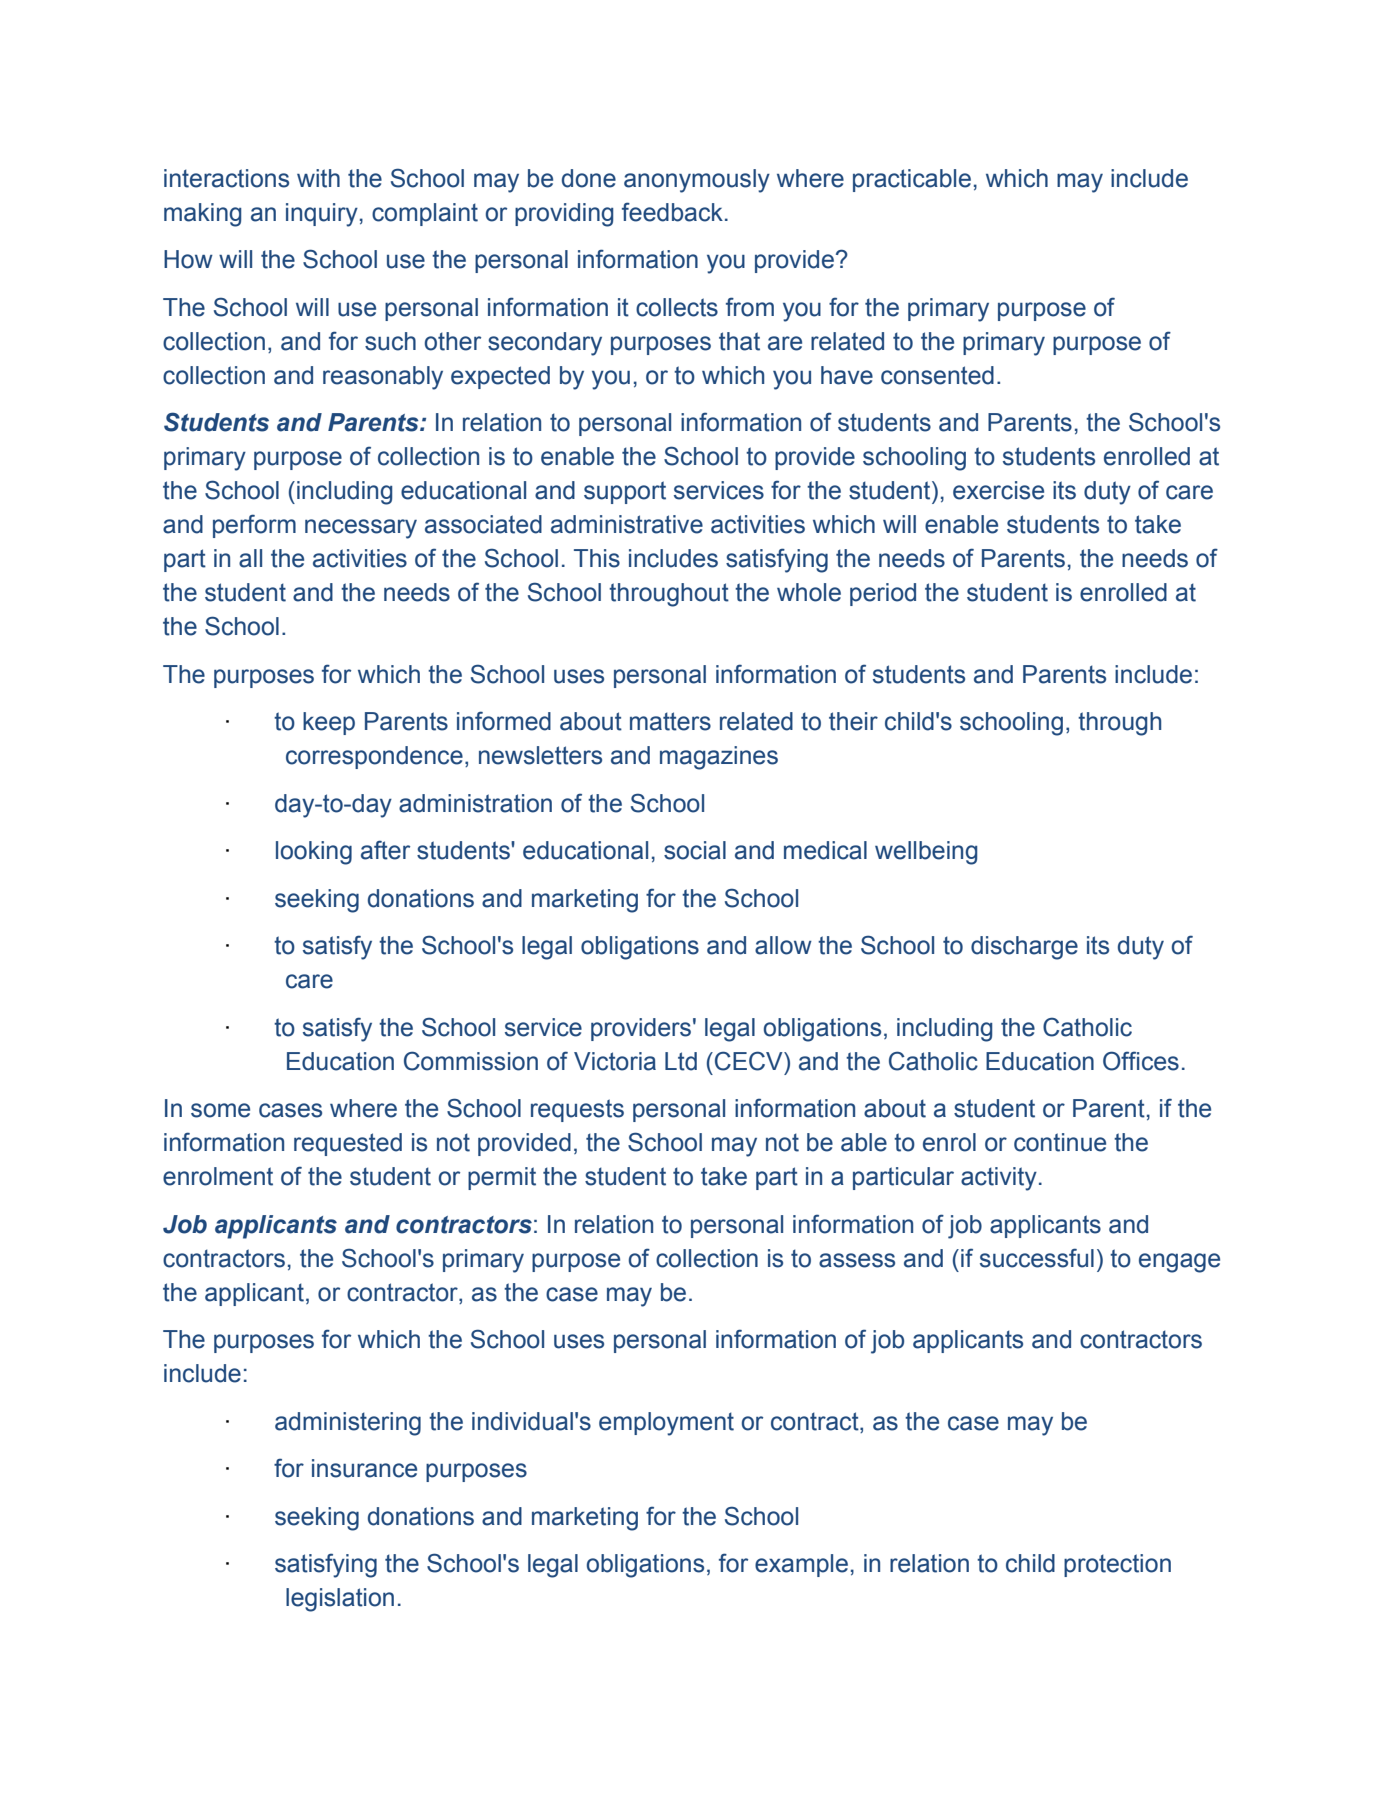 The width and height of the document is (1385, 1793). What do you see at coordinates (801, 1565) in the document?
I see `example` at bounding box center [801, 1565].
